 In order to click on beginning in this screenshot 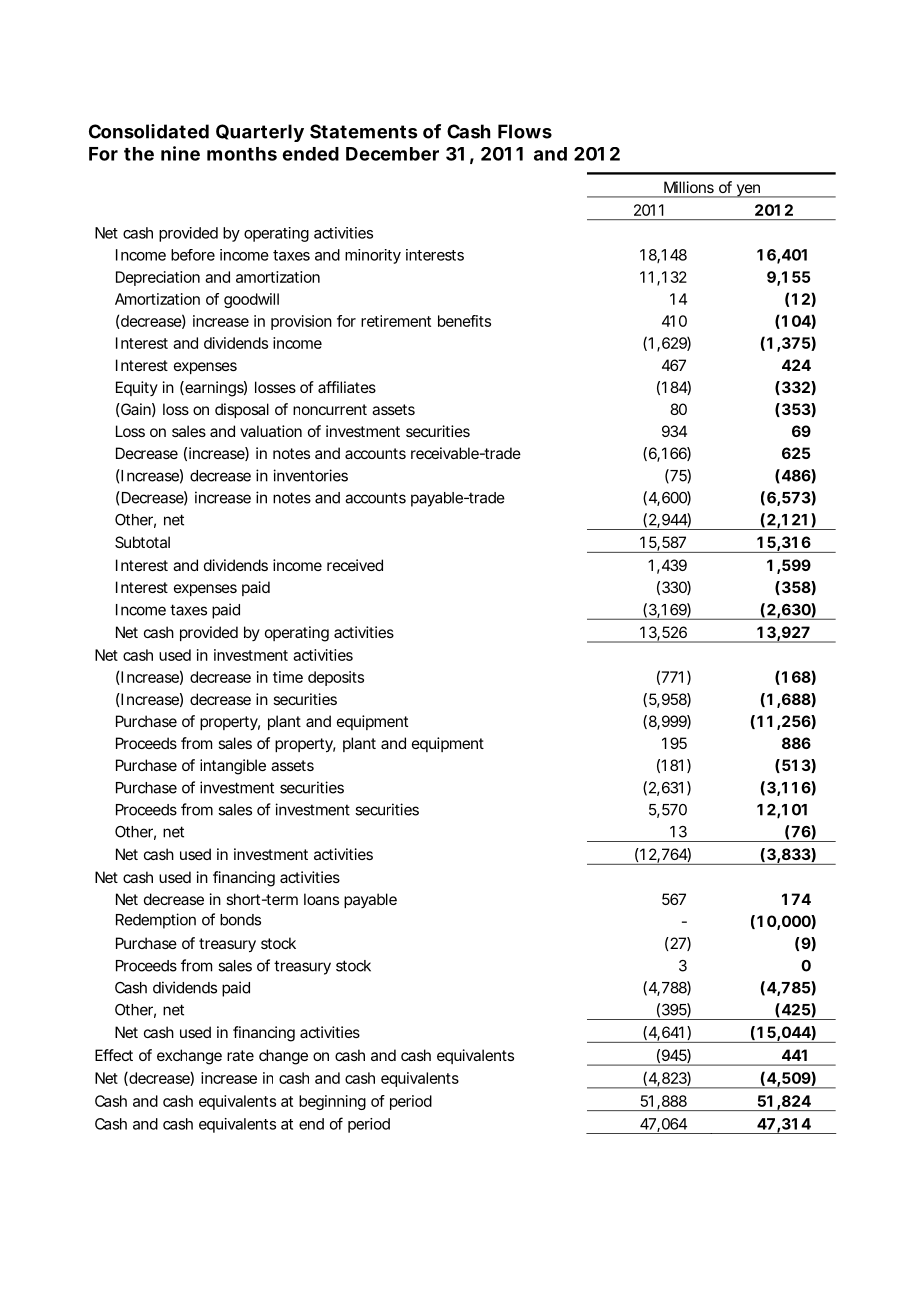, I will do `click(332, 1102)`.
